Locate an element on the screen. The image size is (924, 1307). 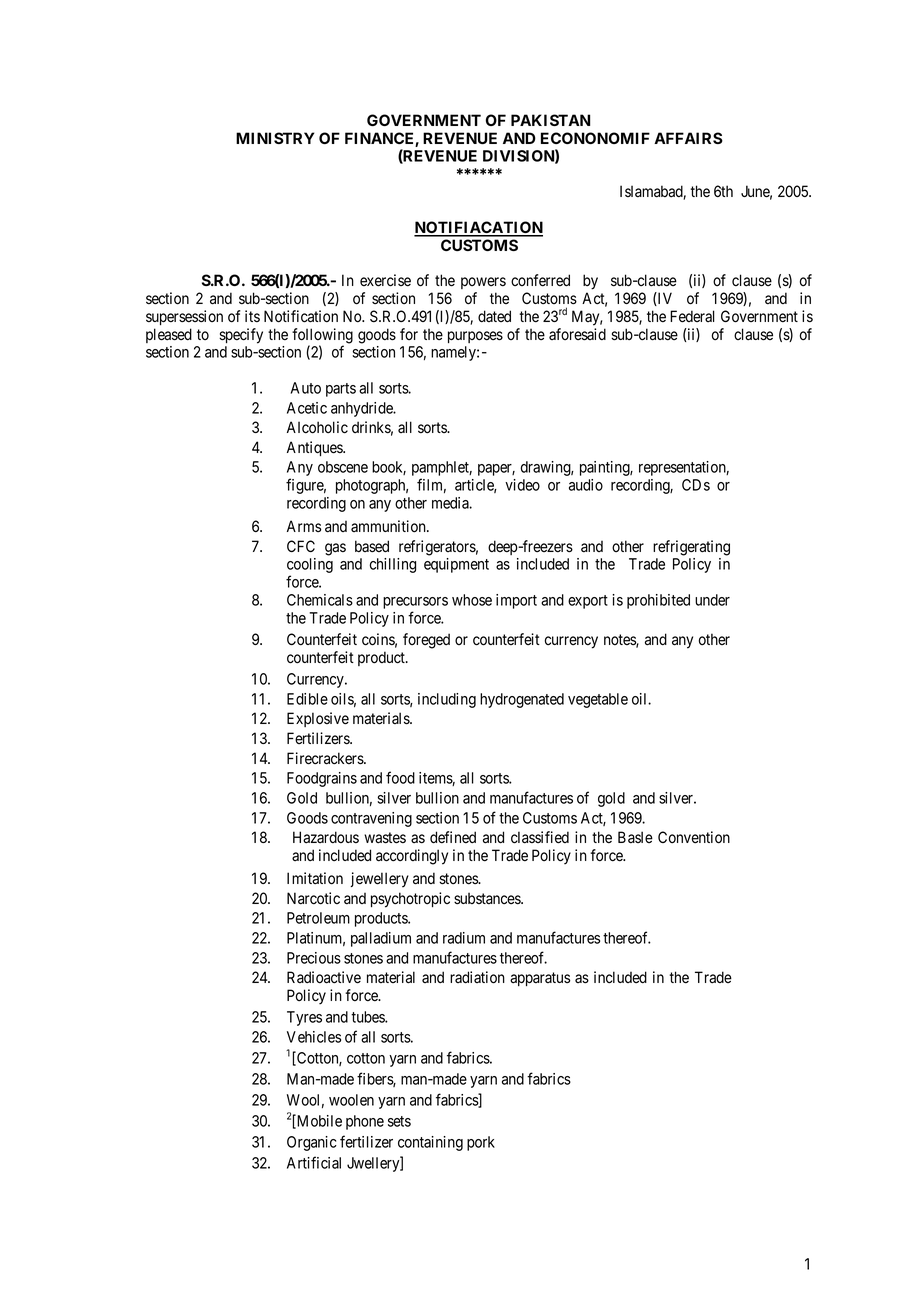
precursors is located at coordinates (415, 603).
